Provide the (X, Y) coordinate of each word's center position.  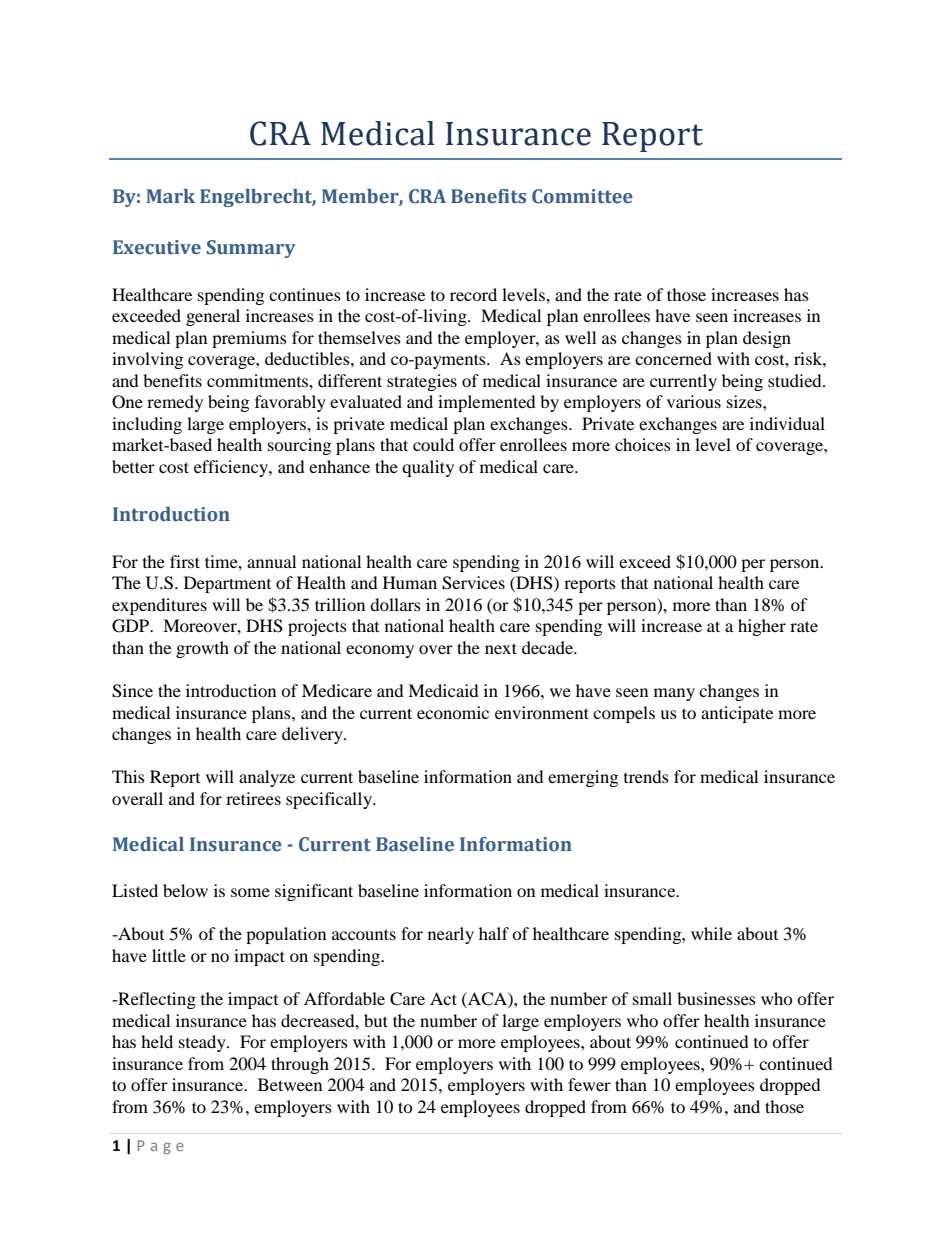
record (473, 294)
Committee (582, 196)
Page (161, 1147)
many (674, 694)
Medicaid (443, 690)
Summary (251, 249)
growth (202, 649)
